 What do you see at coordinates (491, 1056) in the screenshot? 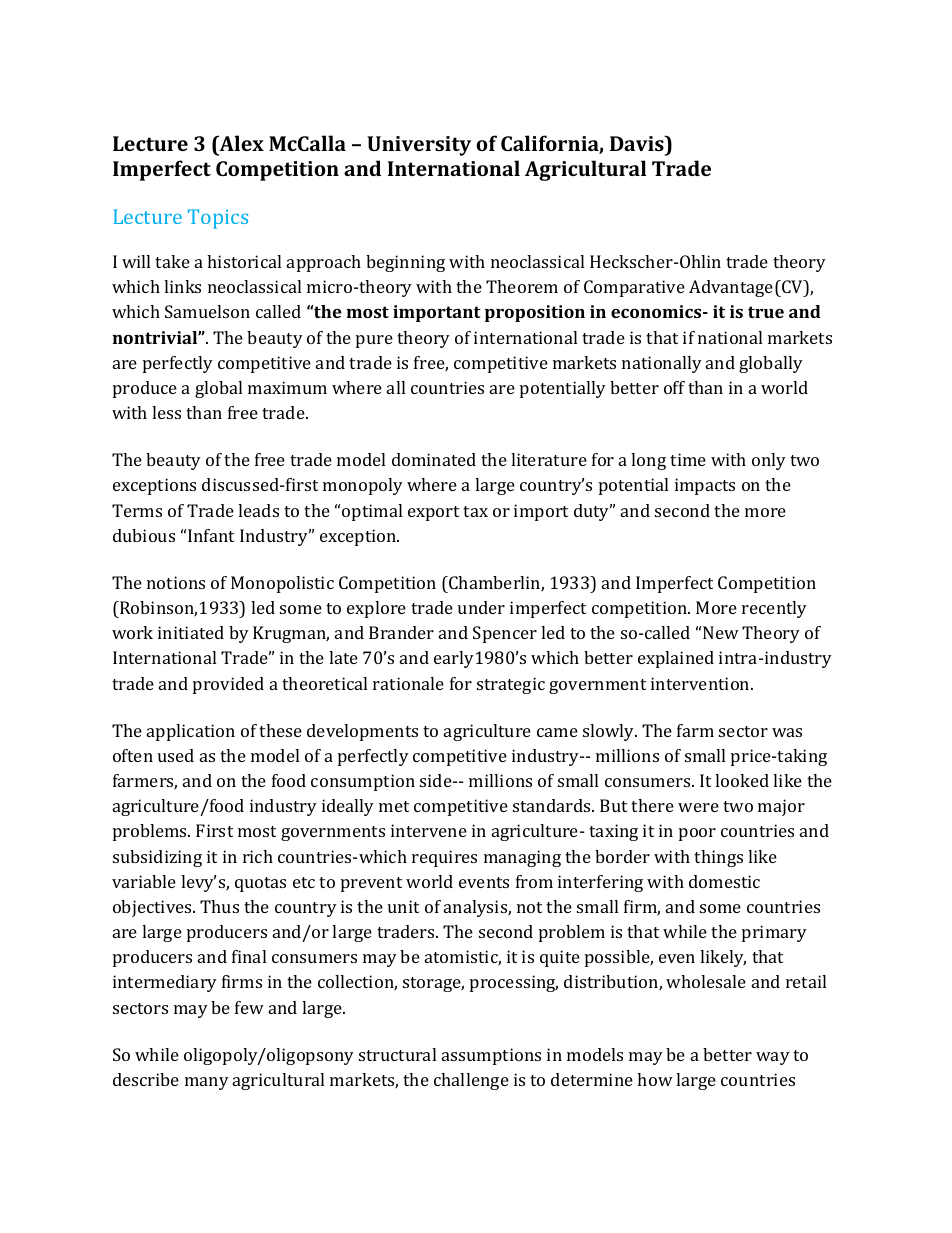
I see `assumptions` at bounding box center [491, 1056].
